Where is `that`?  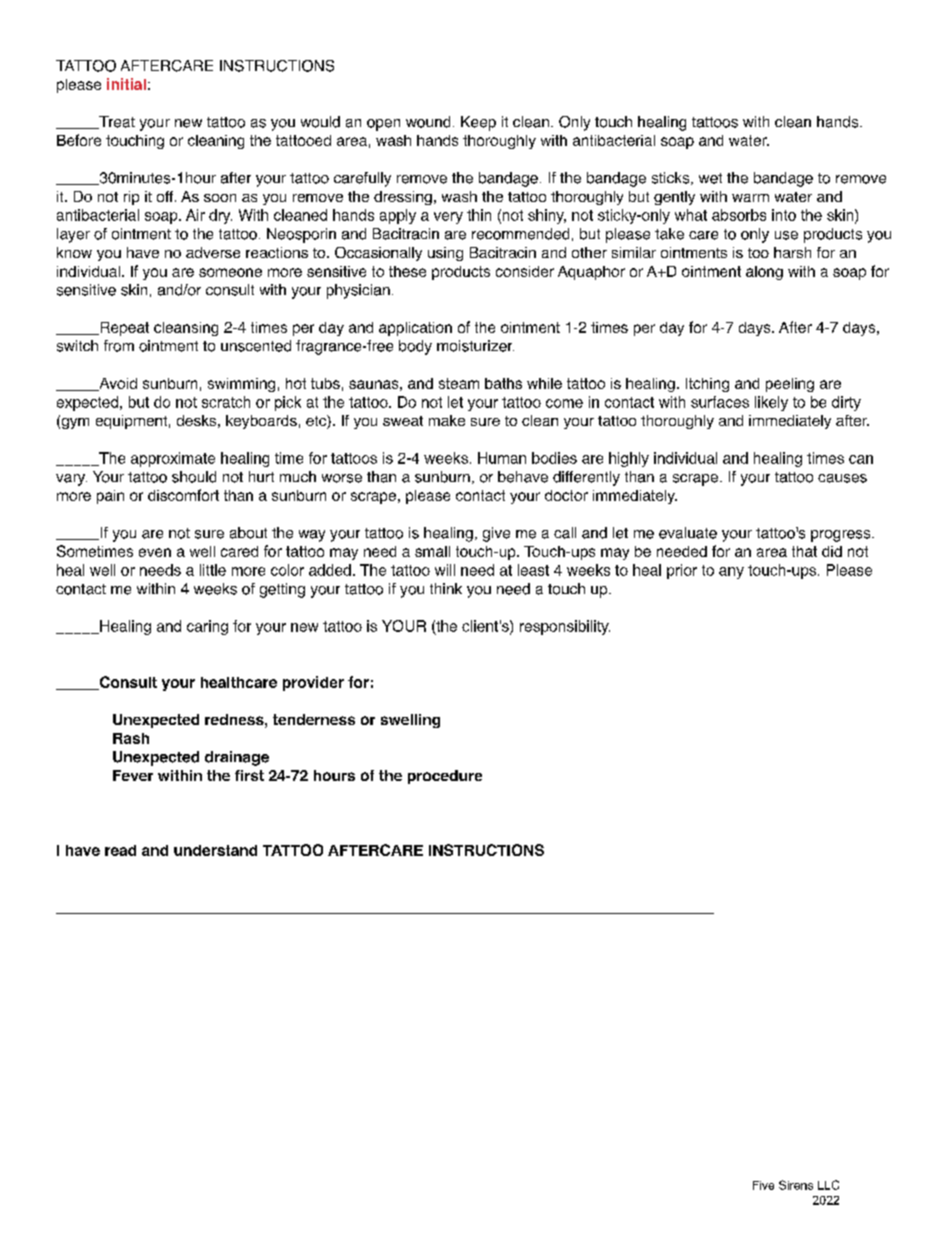
that is located at coordinates (804, 551).
